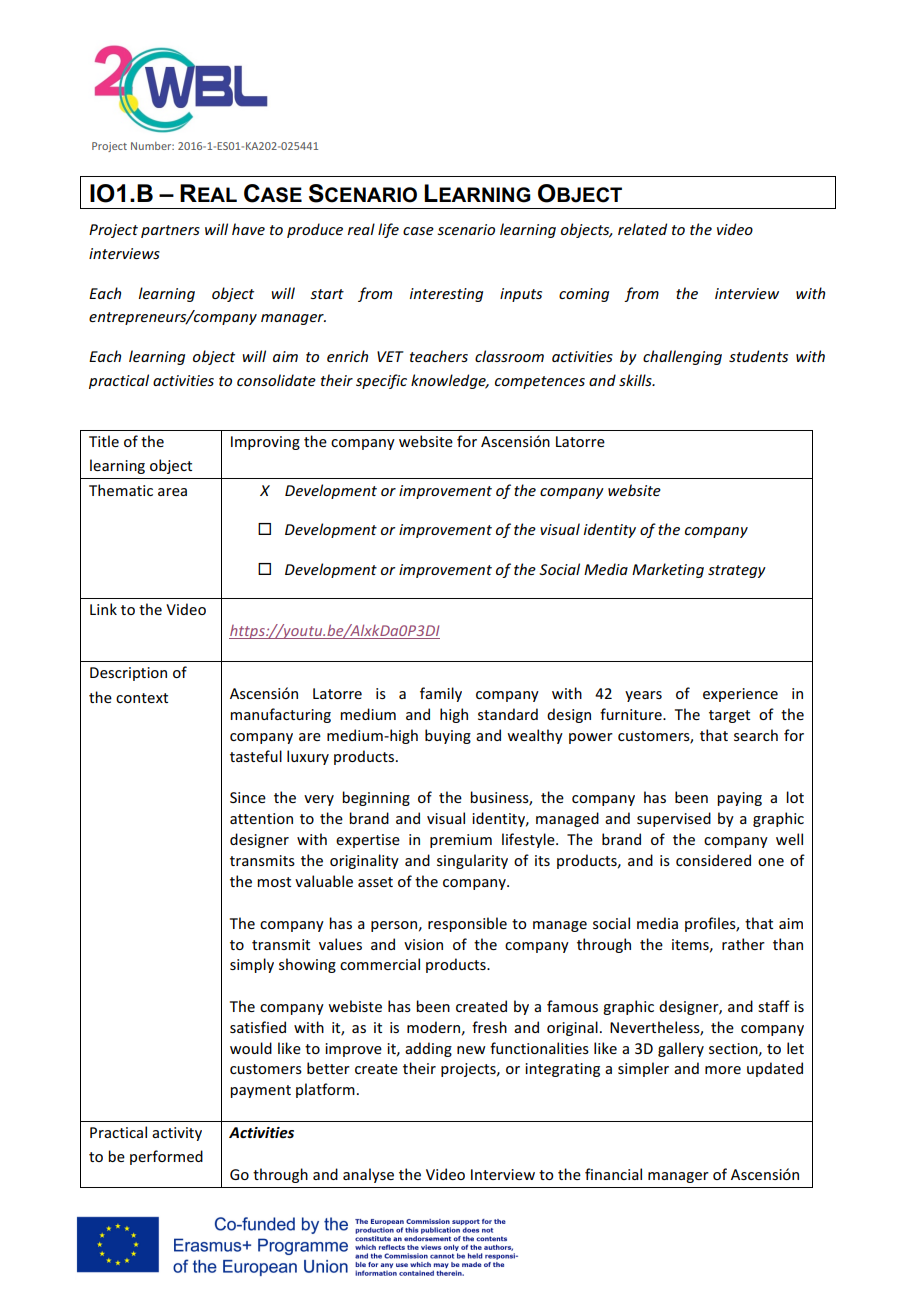 The image size is (924, 1308). I want to click on activity, so click(177, 1134).
